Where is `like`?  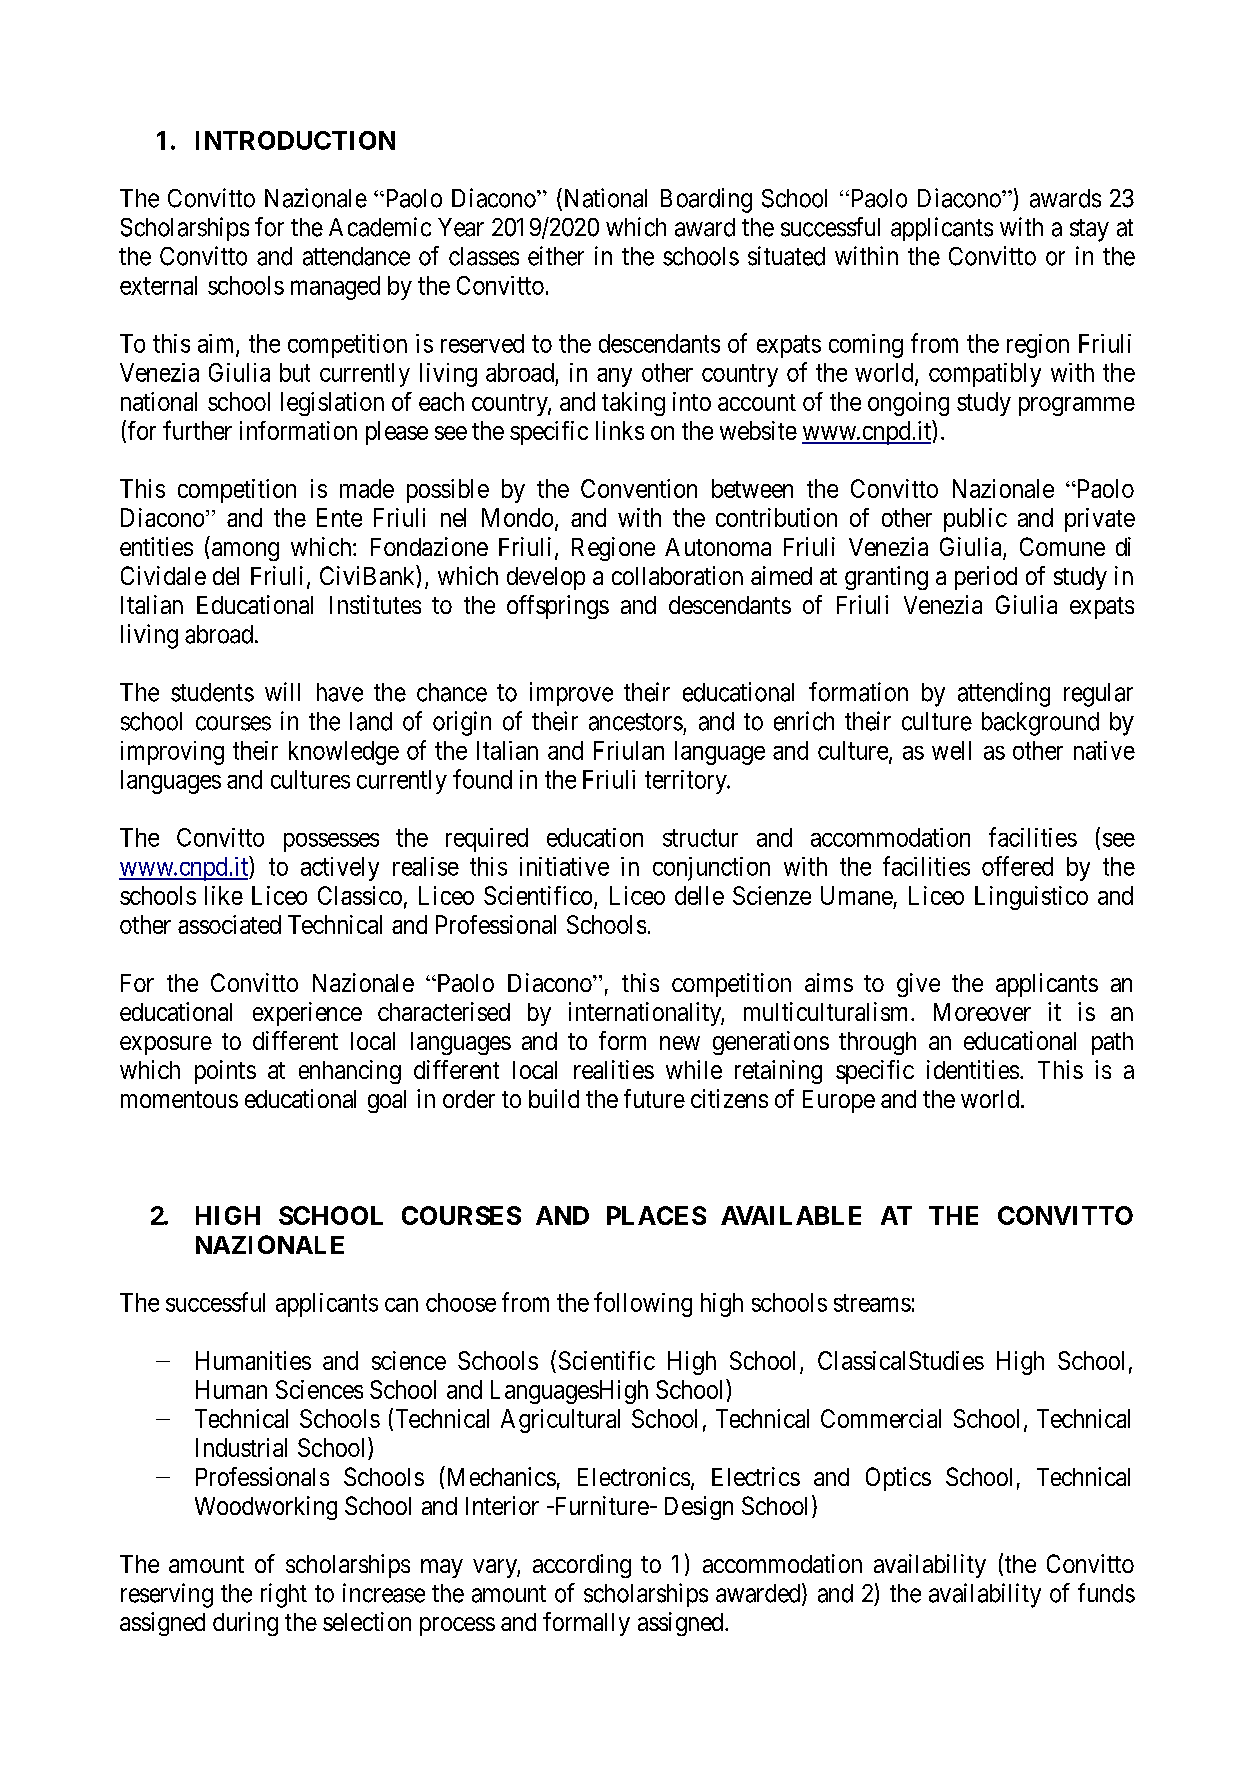 like is located at coordinates (224, 895).
